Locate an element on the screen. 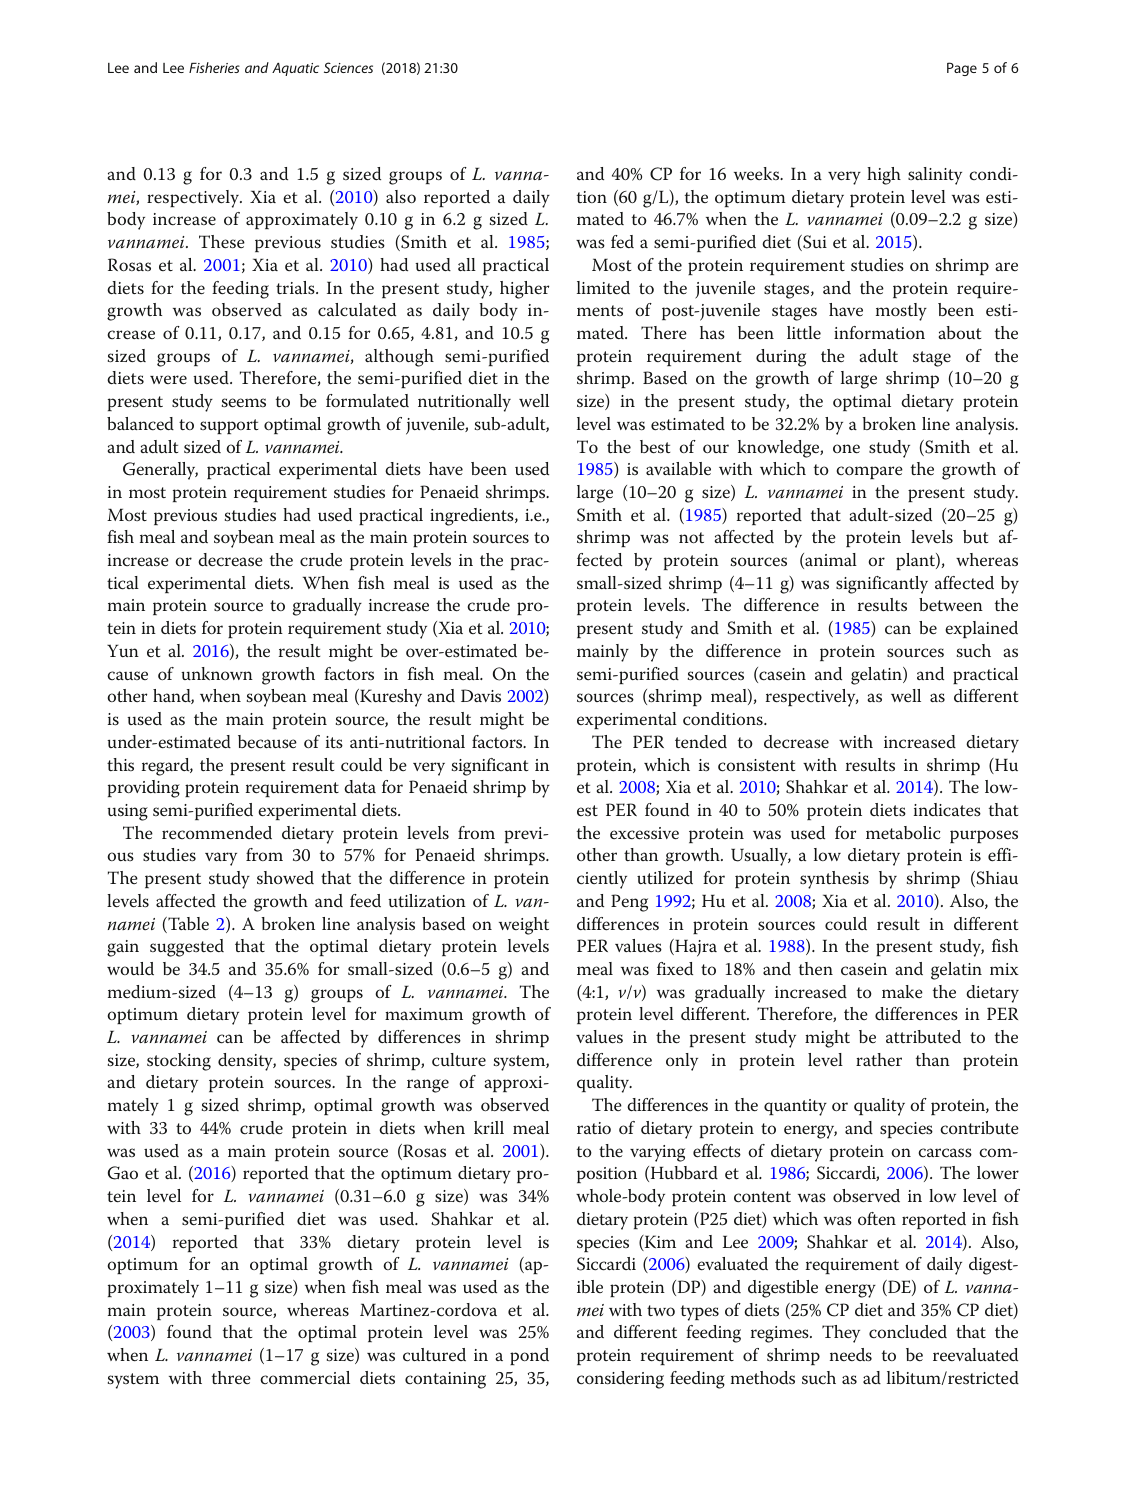 The height and width of the screenshot is (1497, 1126). pond is located at coordinates (529, 1356).
